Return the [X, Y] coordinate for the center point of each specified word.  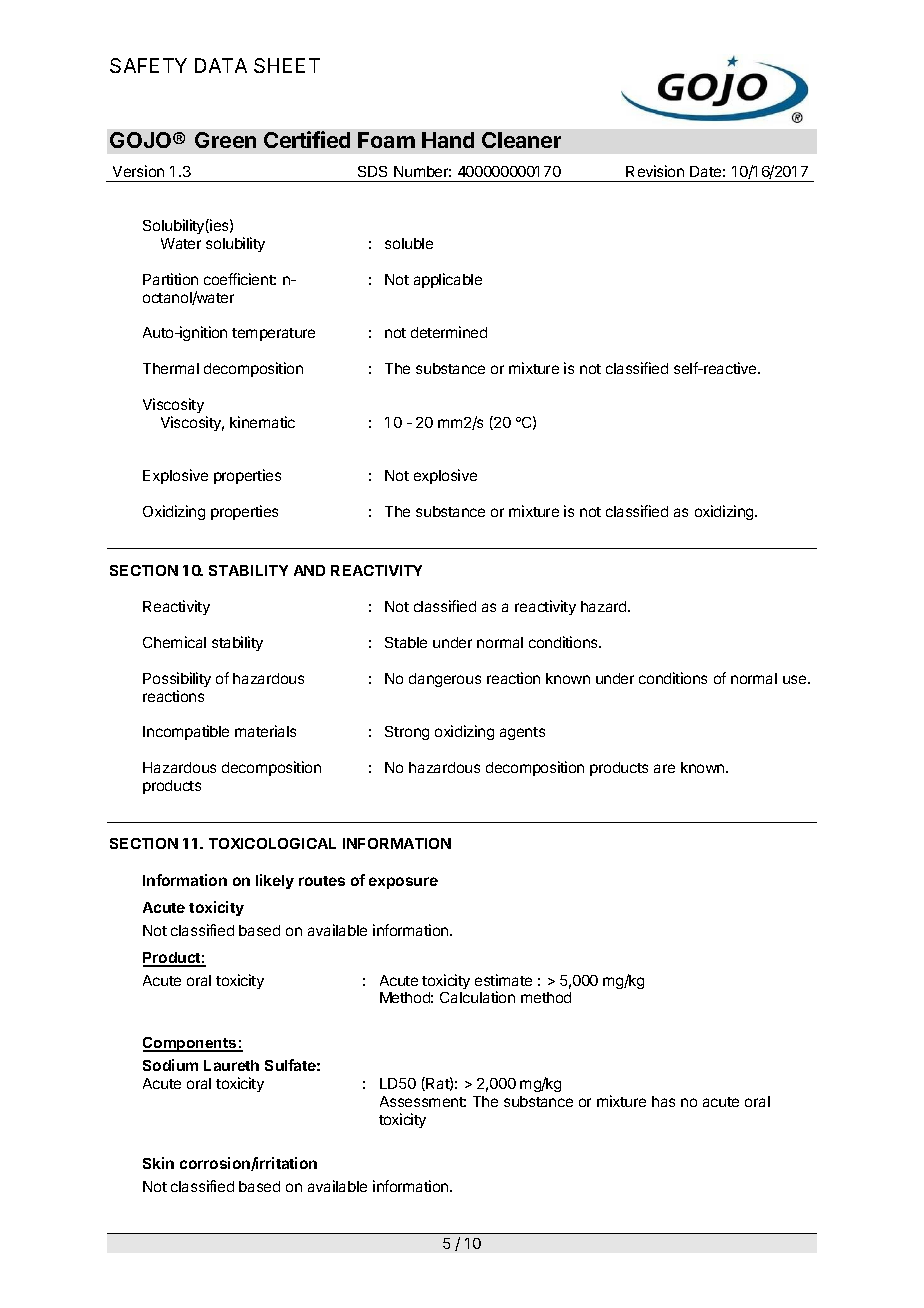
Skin [158, 1163]
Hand [448, 140]
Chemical [174, 642]
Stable [406, 642]
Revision [655, 171]
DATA [221, 65]
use [796, 679]
